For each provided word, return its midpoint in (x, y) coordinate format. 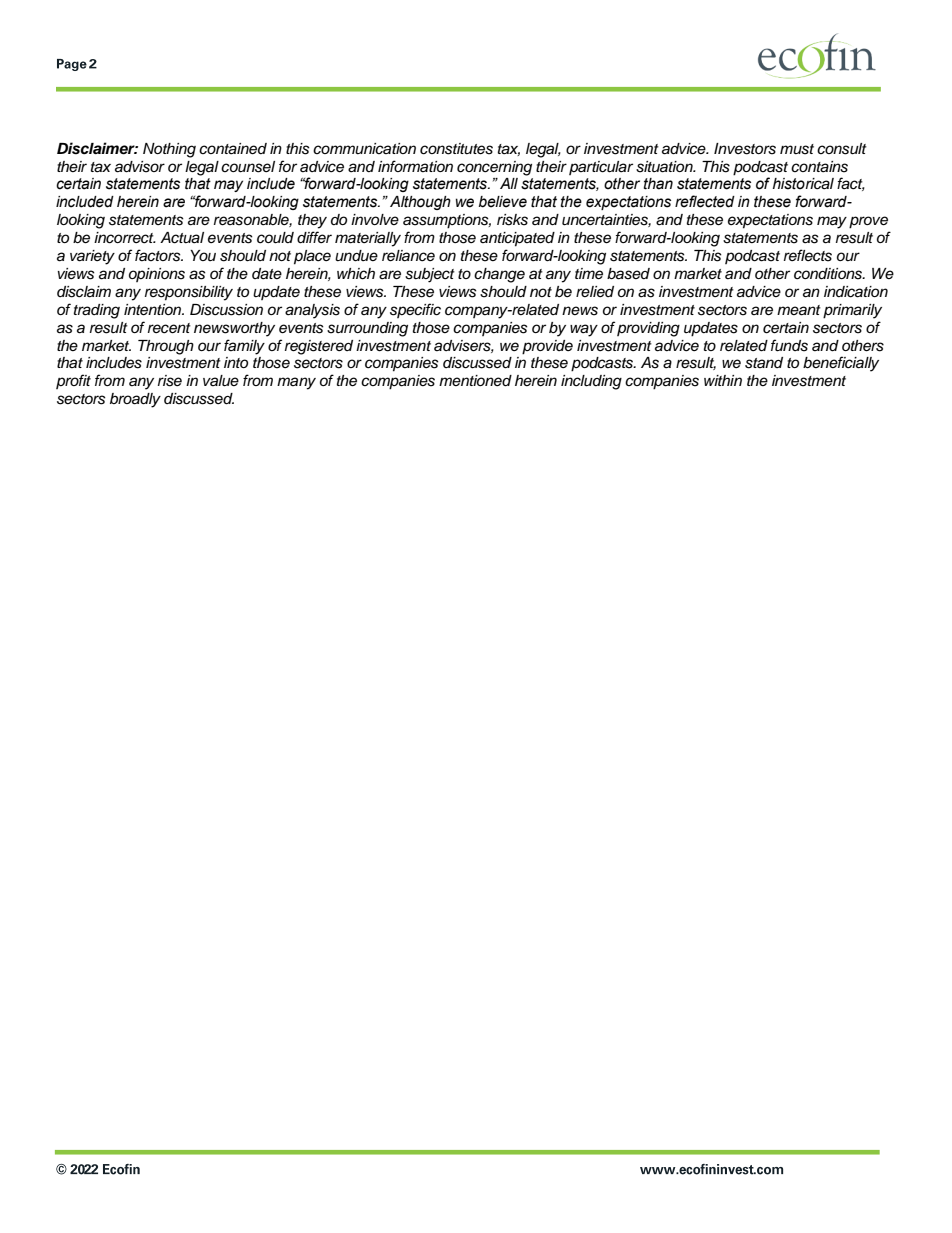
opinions (157, 275)
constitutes (456, 149)
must (797, 149)
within (723, 380)
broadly (135, 400)
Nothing (169, 150)
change (499, 275)
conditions (829, 274)
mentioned (475, 381)
